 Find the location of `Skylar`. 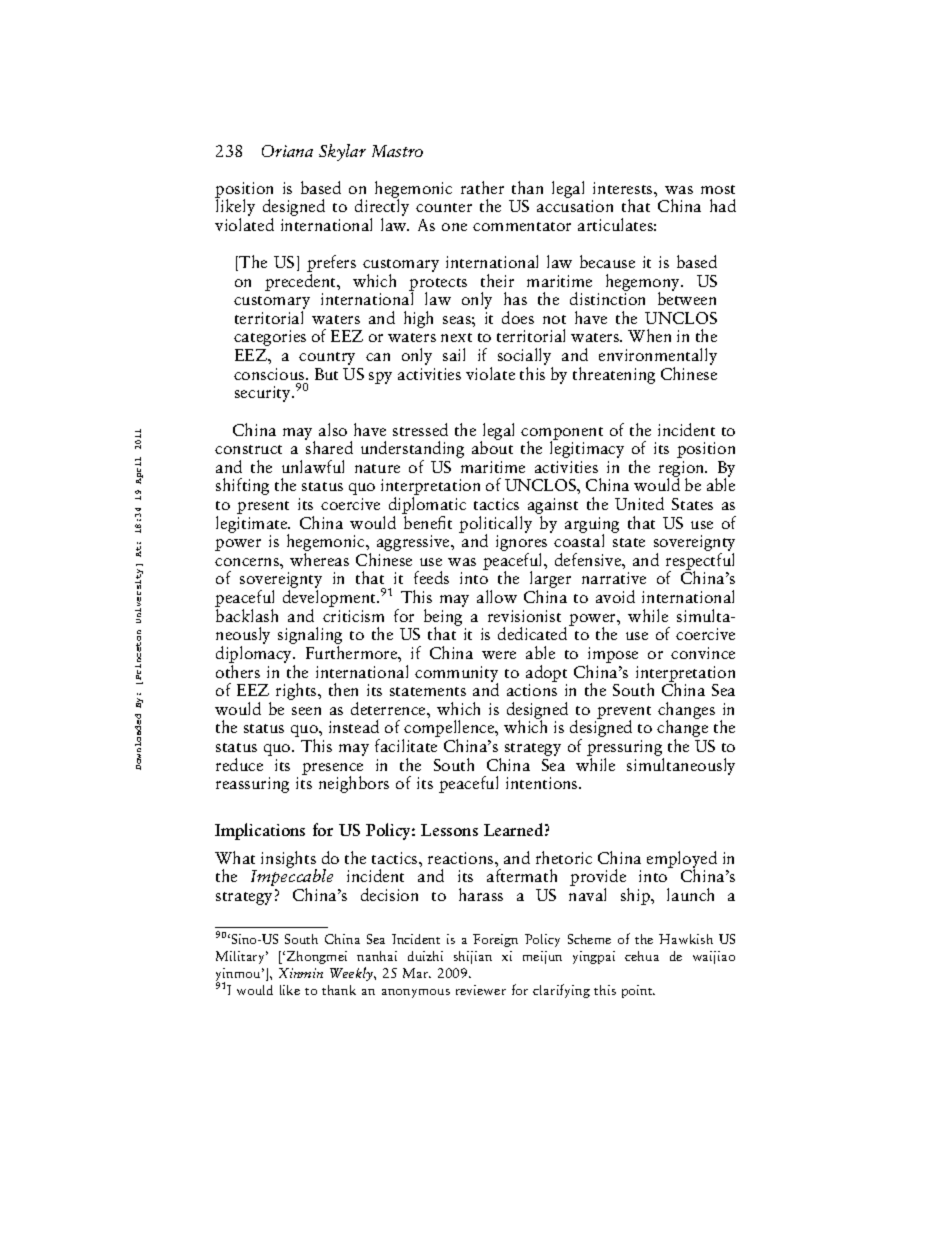

Skylar is located at coordinates (342, 152).
